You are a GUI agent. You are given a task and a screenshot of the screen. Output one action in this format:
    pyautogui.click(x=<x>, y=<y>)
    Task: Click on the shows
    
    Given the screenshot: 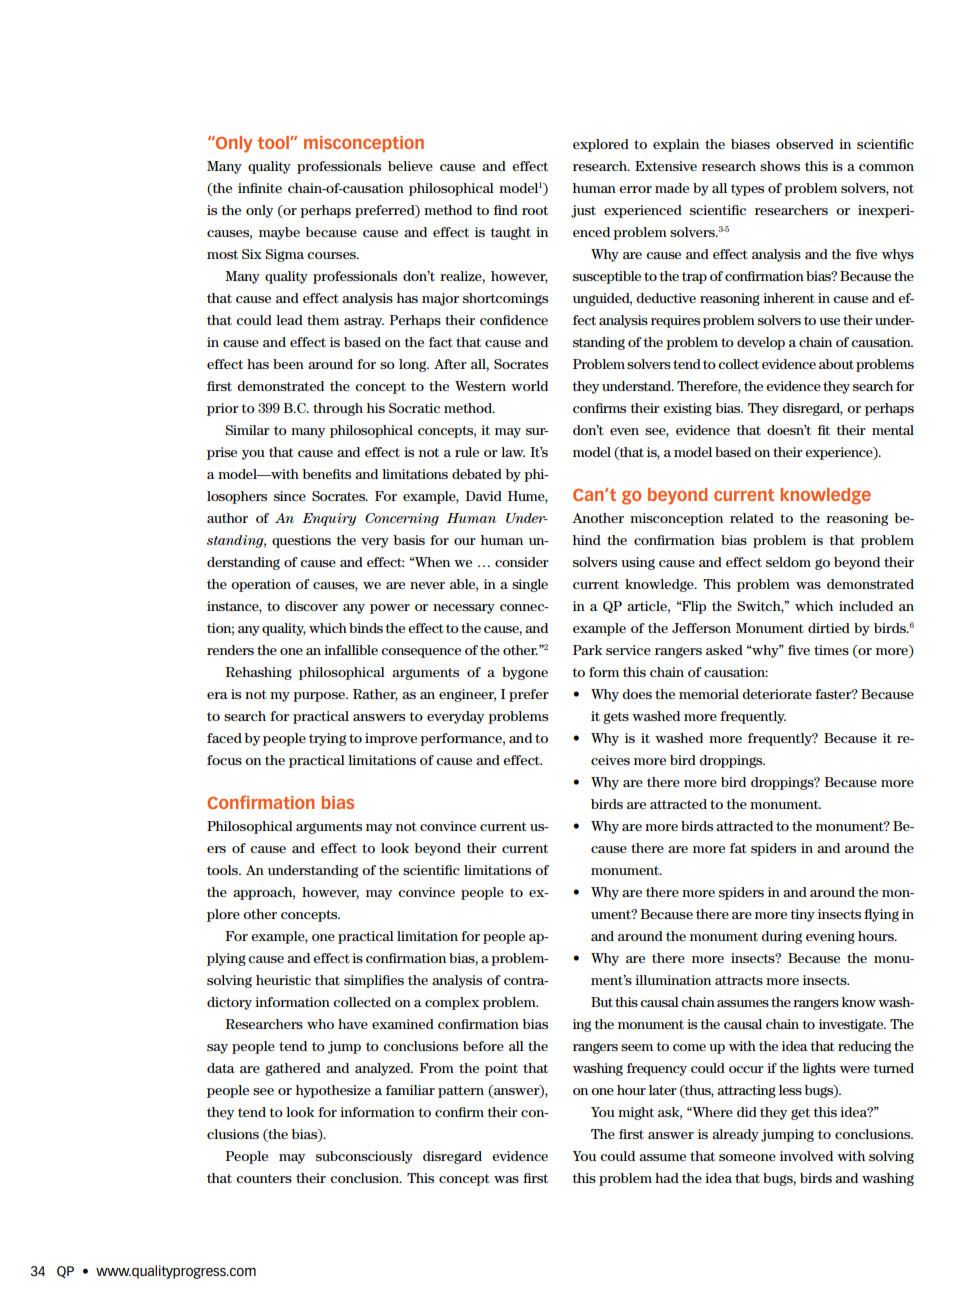 What is the action you would take?
    pyautogui.click(x=780, y=166)
